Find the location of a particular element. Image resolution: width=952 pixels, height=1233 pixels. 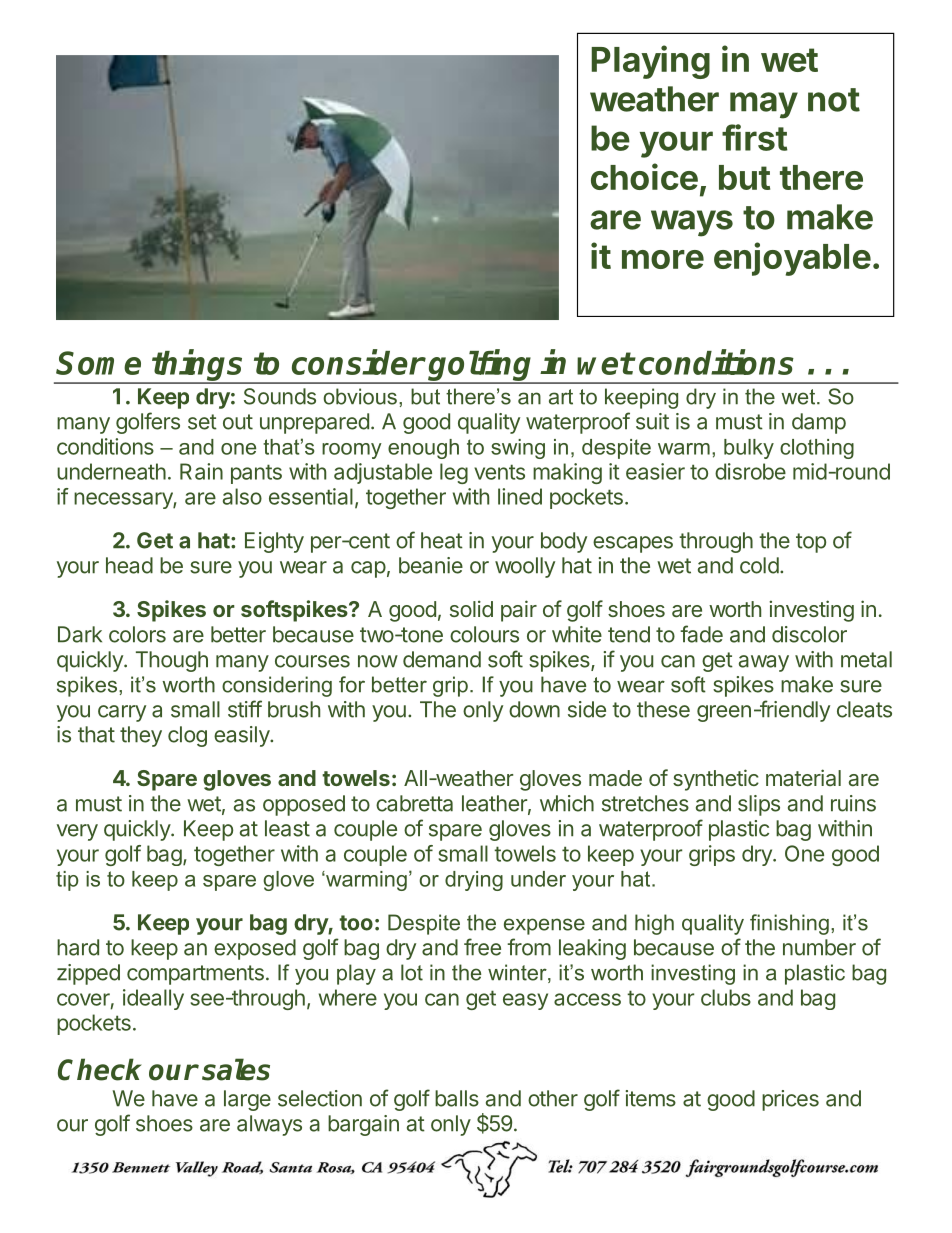

Check is located at coordinates (100, 1069).
